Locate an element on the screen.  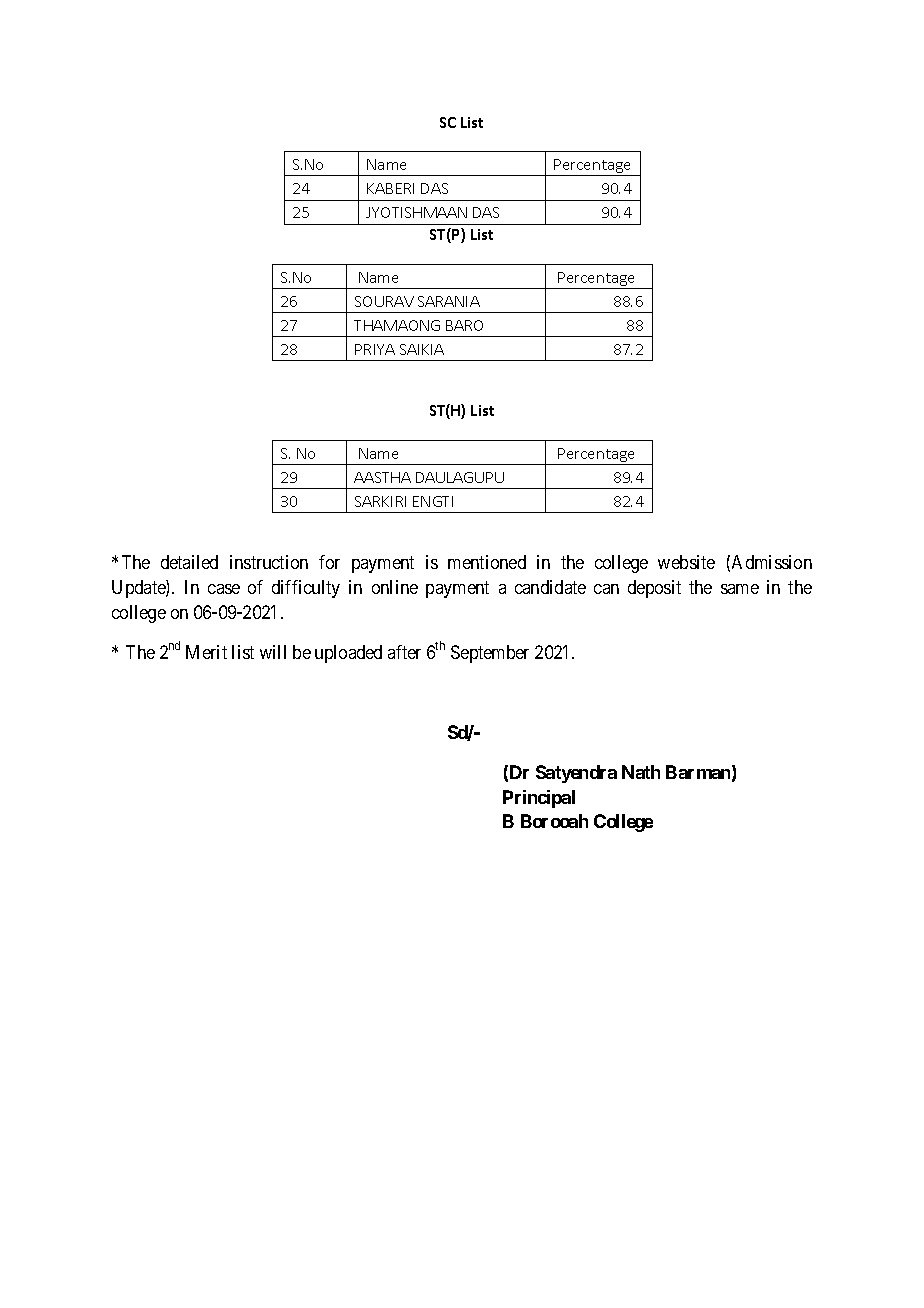
instruction is located at coordinates (269, 562).
